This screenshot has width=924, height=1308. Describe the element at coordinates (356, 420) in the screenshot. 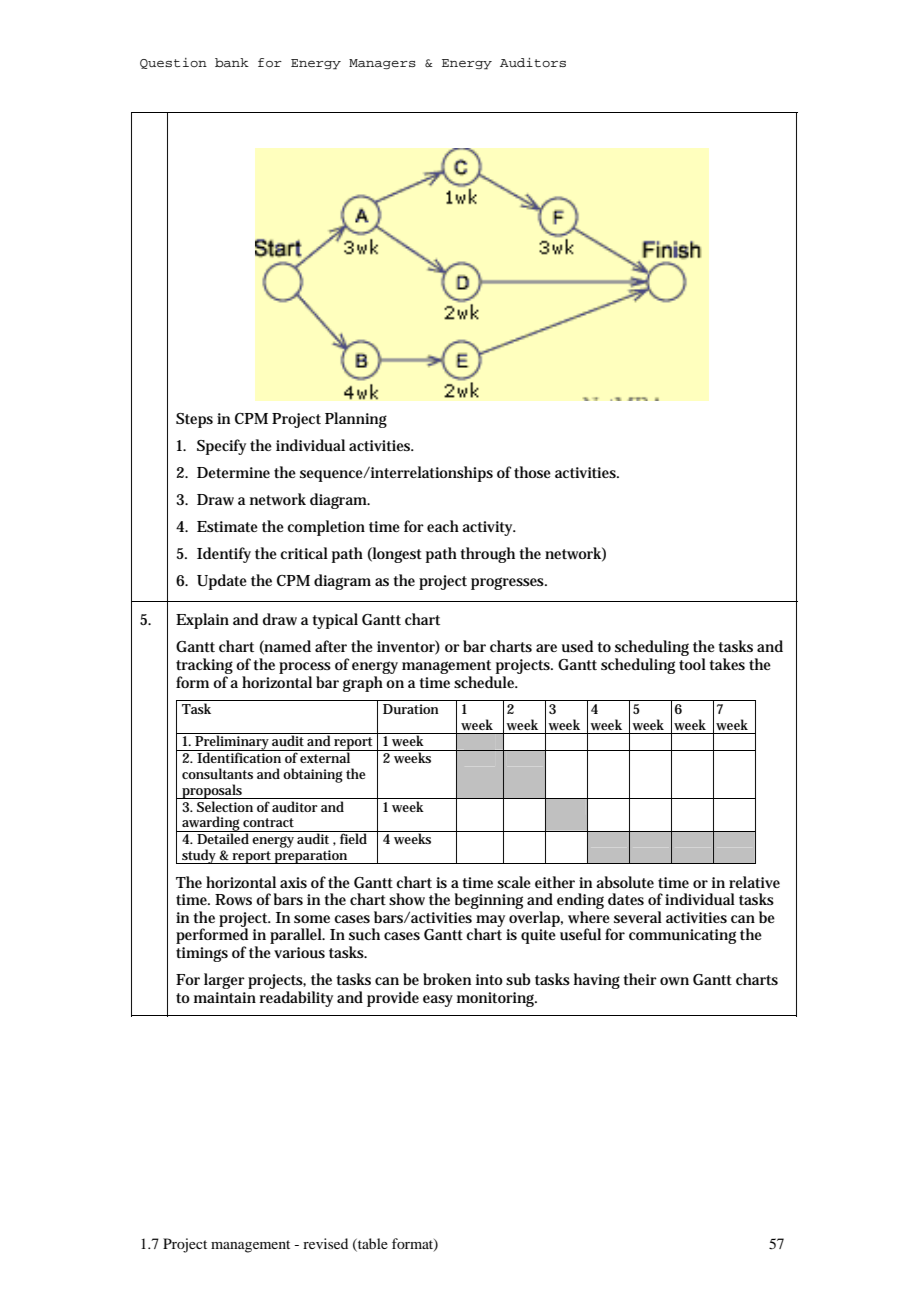

I see `Planning` at that location.
